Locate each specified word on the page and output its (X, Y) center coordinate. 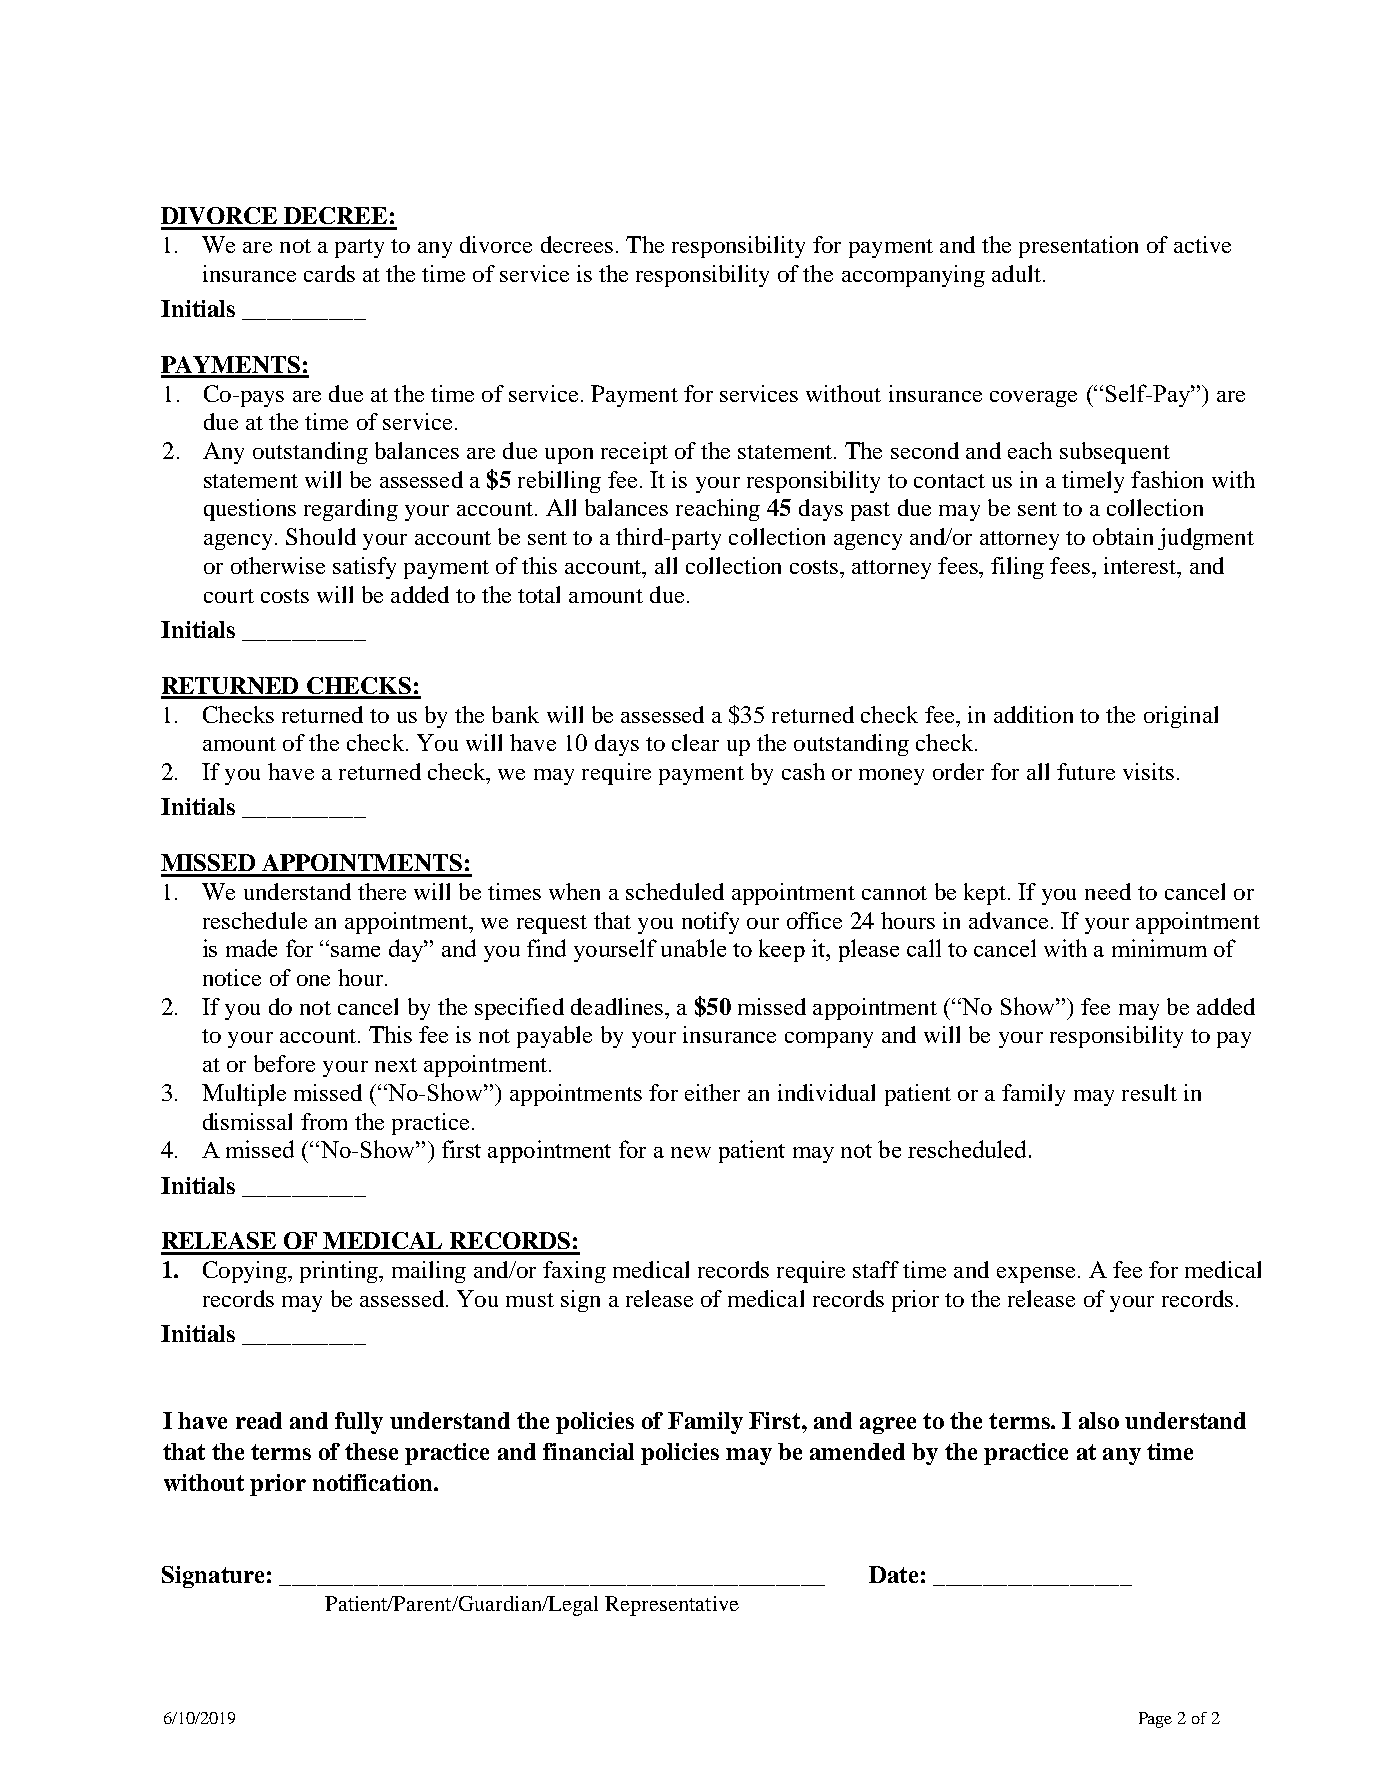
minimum (1159, 948)
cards (329, 273)
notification (374, 1482)
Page (1155, 1720)
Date (893, 1574)
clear (695, 742)
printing (340, 1272)
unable (693, 948)
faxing (574, 1272)
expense (1036, 1275)
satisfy (364, 568)
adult (1018, 273)
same (355, 951)
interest (1141, 565)
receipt (634, 453)
